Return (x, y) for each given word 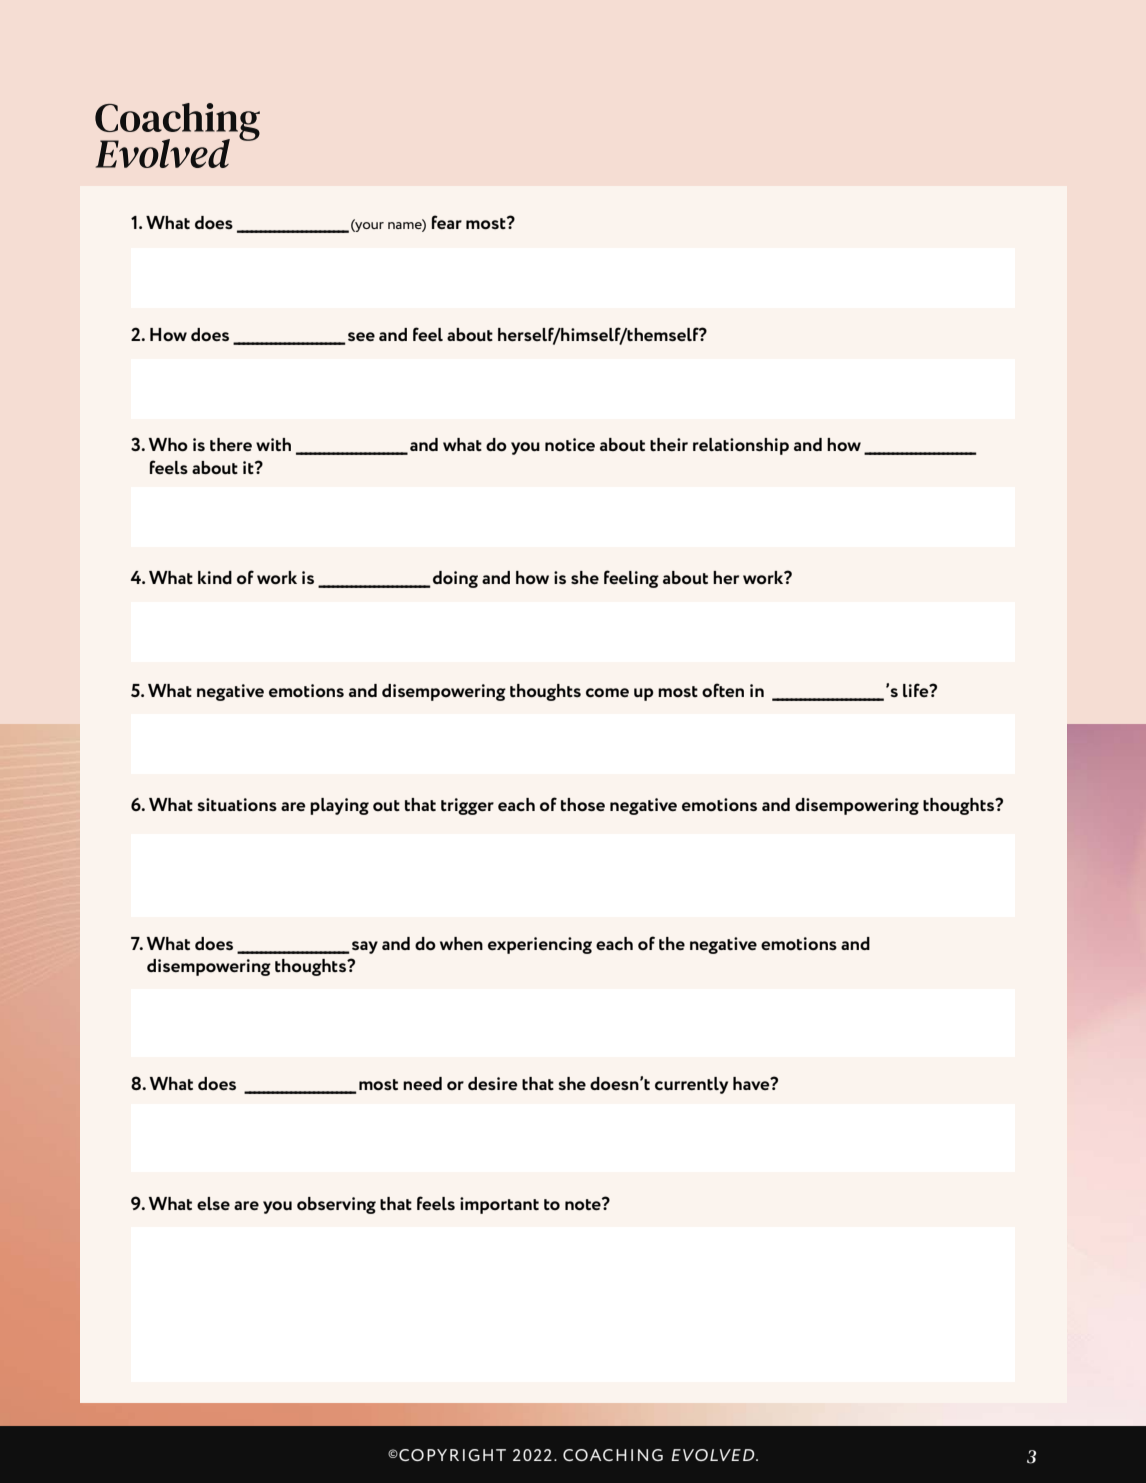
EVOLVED (714, 1455)
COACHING (613, 1455)
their (669, 444)
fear (447, 222)
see (361, 336)
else (213, 1203)
